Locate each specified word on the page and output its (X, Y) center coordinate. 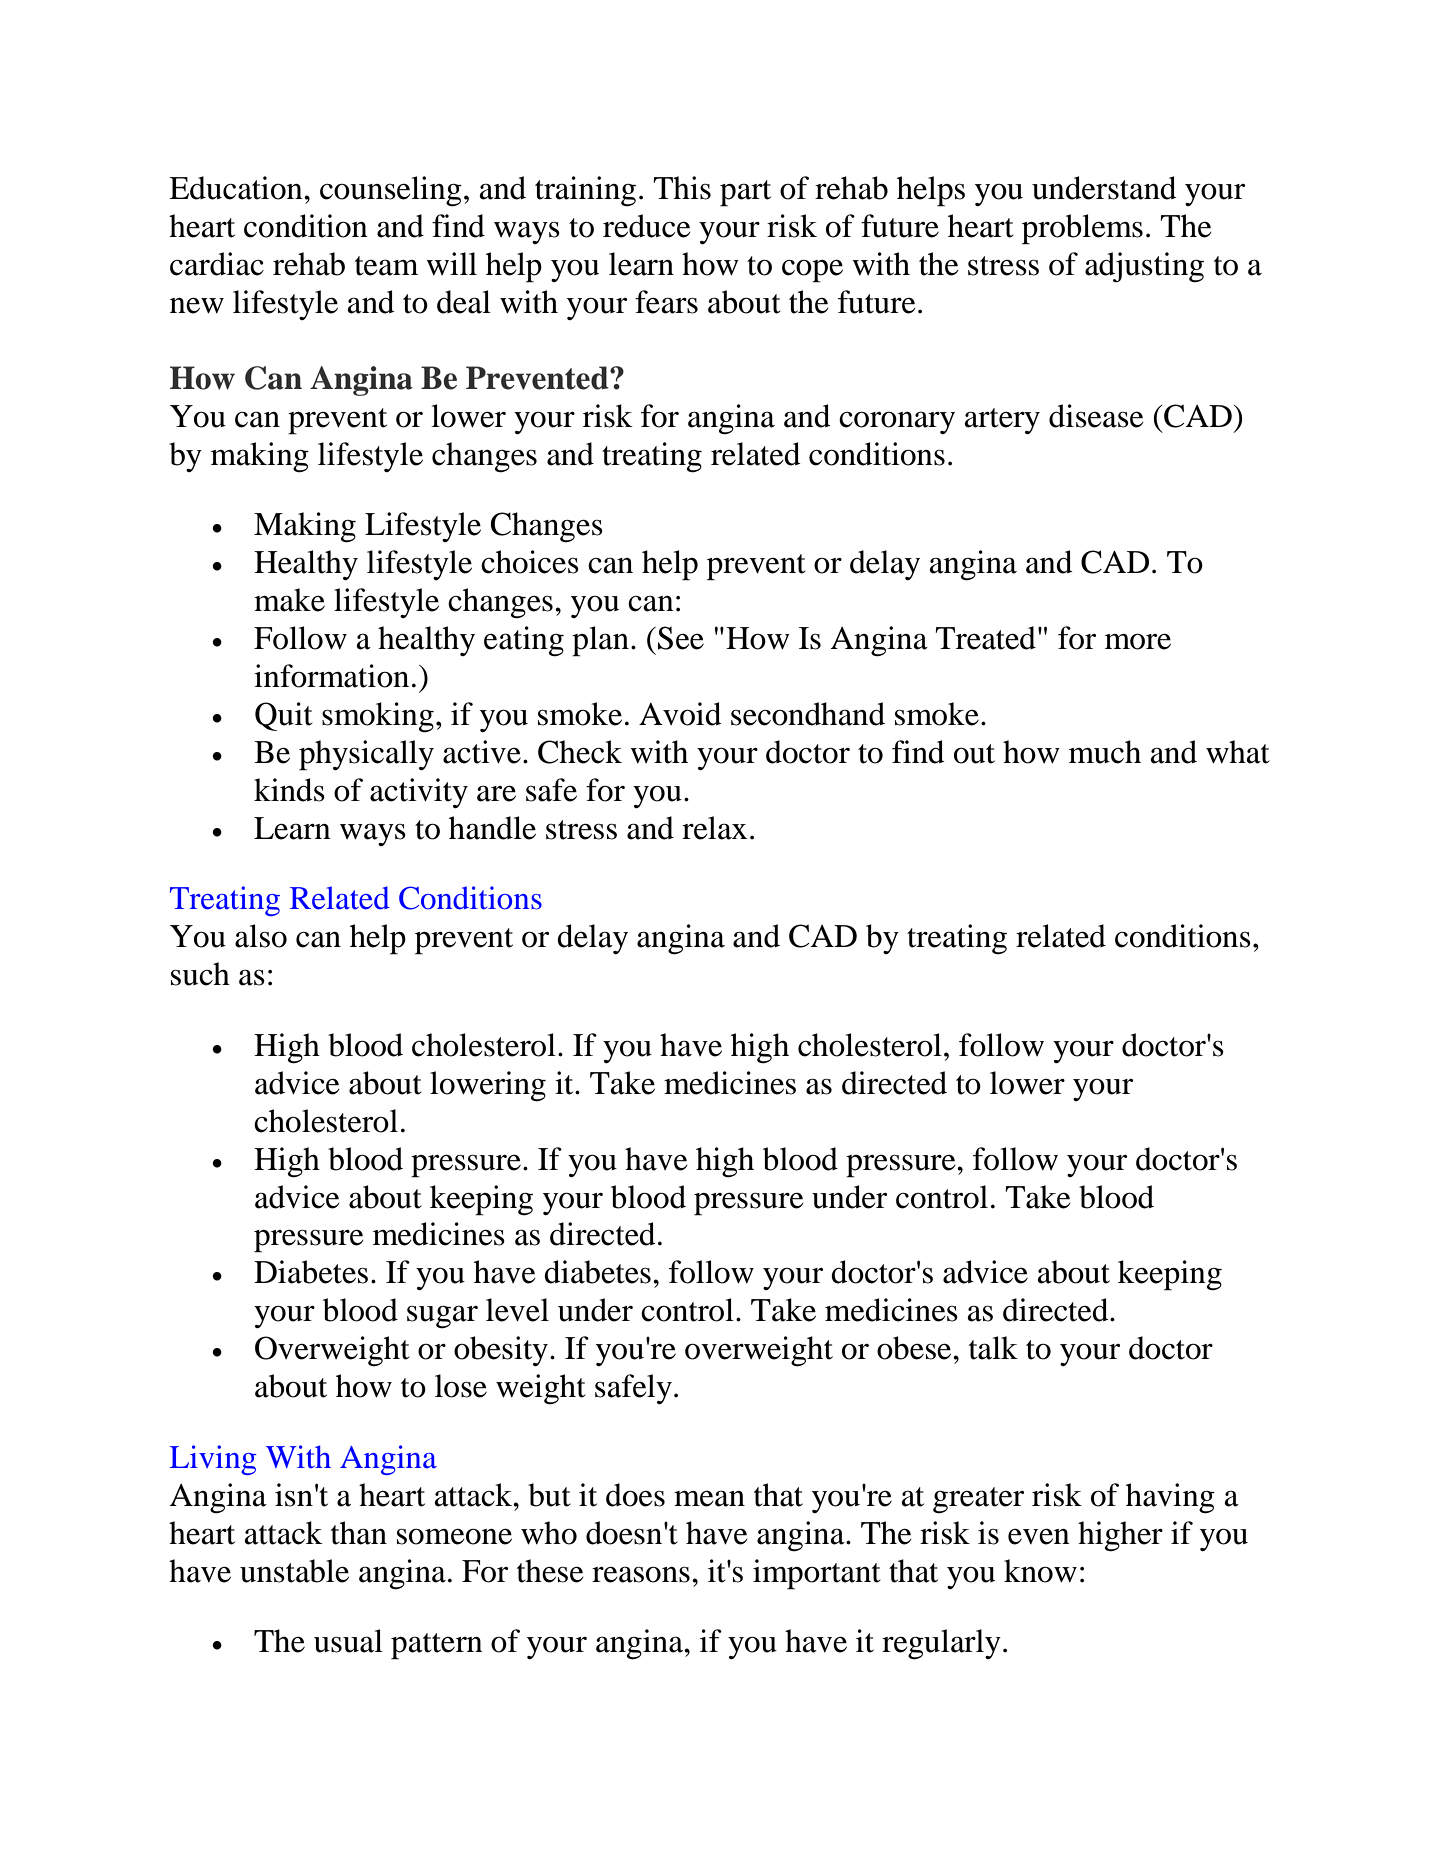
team (386, 266)
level (517, 1310)
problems (1082, 229)
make (289, 600)
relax (714, 828)
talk (993, 1348)
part (745, 193)
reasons (641, 1574)
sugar (442, 1317)
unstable (294, 1571)
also (261, 936)
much (1105, 752)
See (681, 638)
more (1138, 641)
